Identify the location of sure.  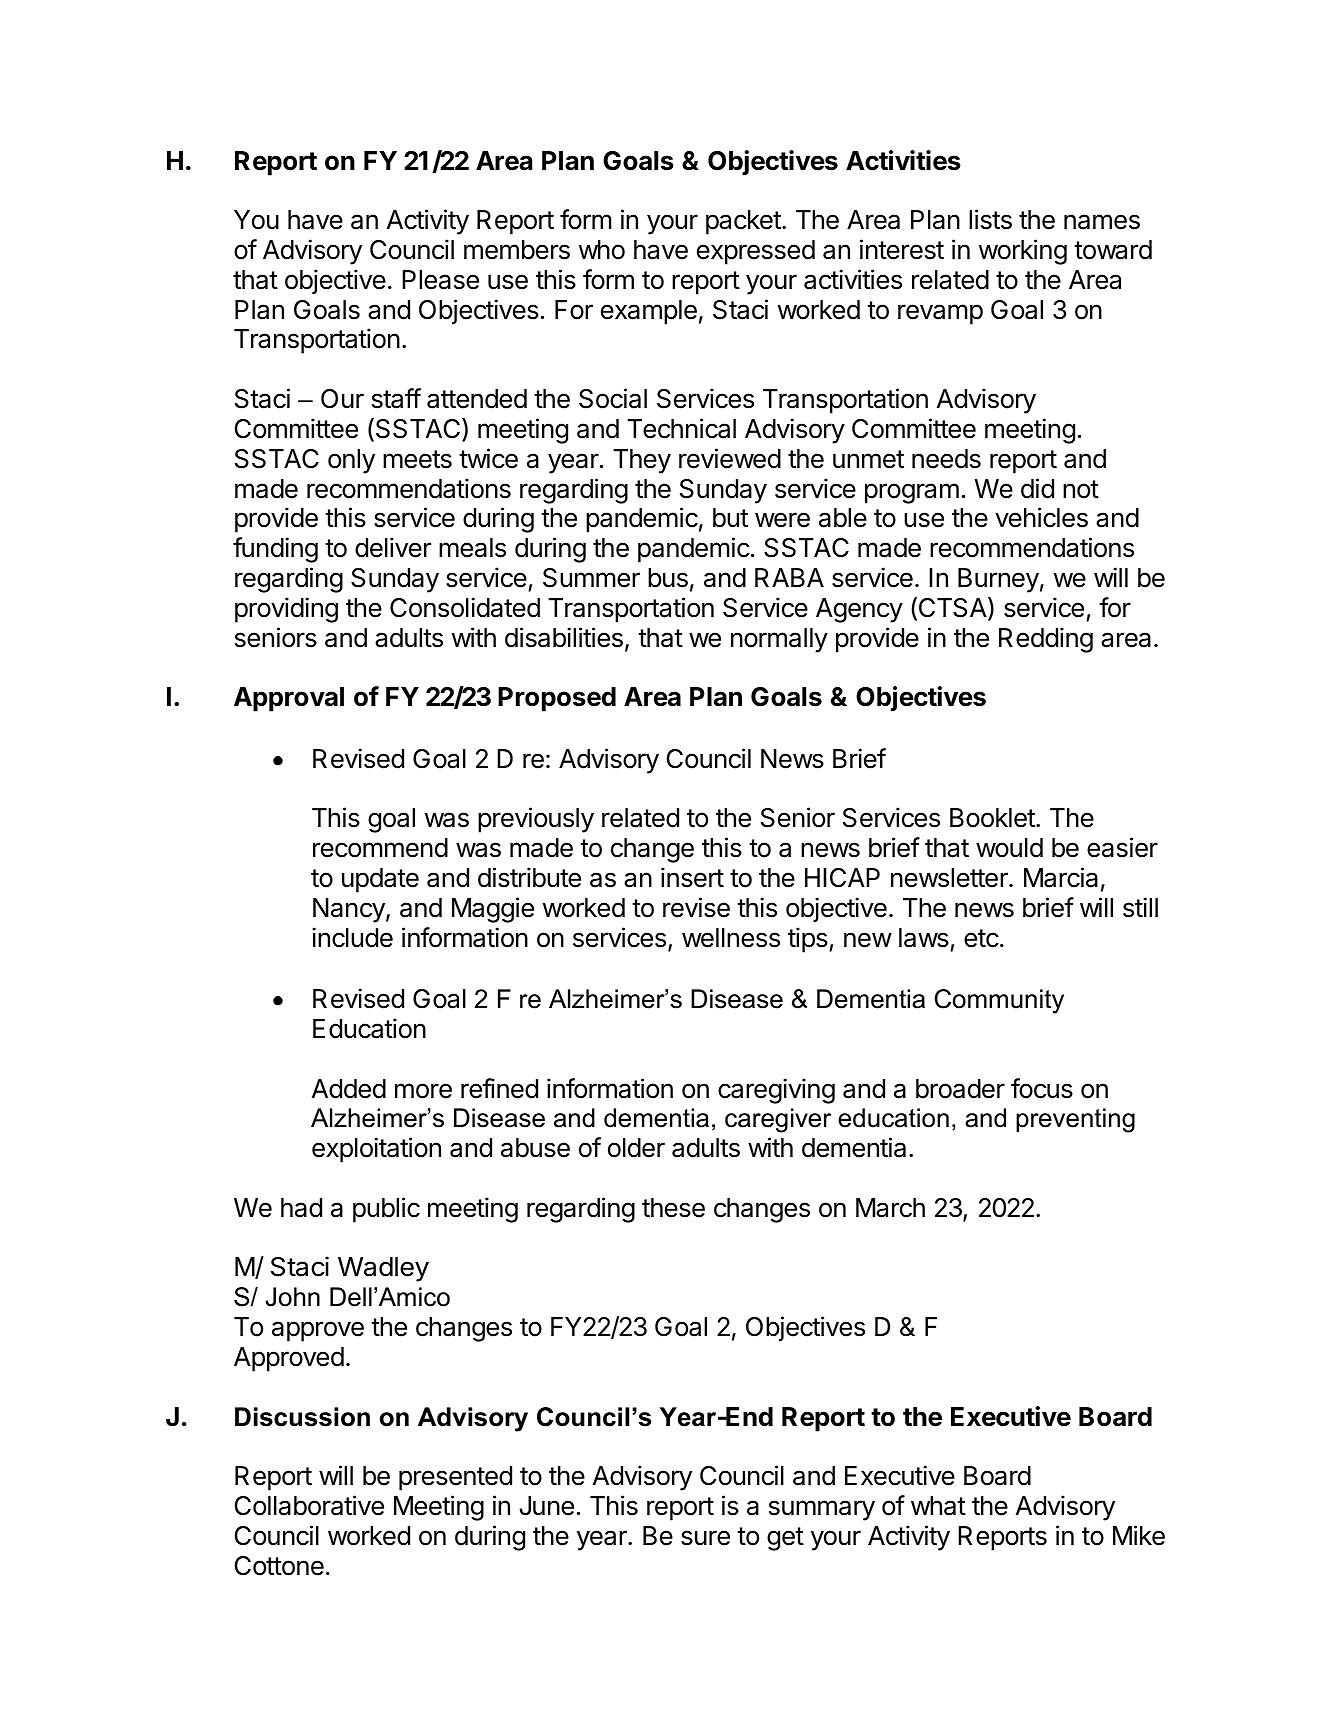
(705, 1538).
